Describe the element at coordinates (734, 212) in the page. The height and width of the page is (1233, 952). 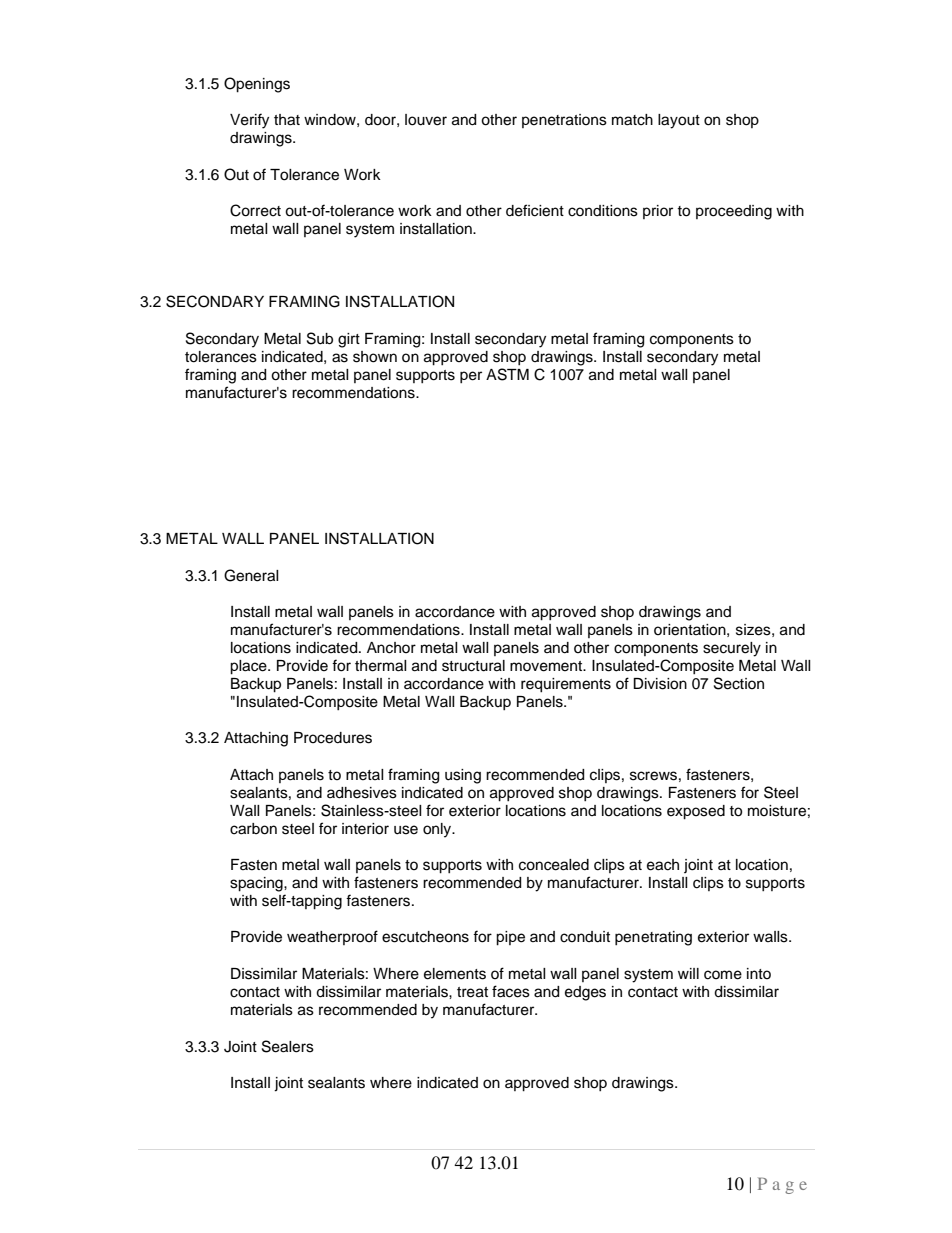
I see `proceeding` at that location.
